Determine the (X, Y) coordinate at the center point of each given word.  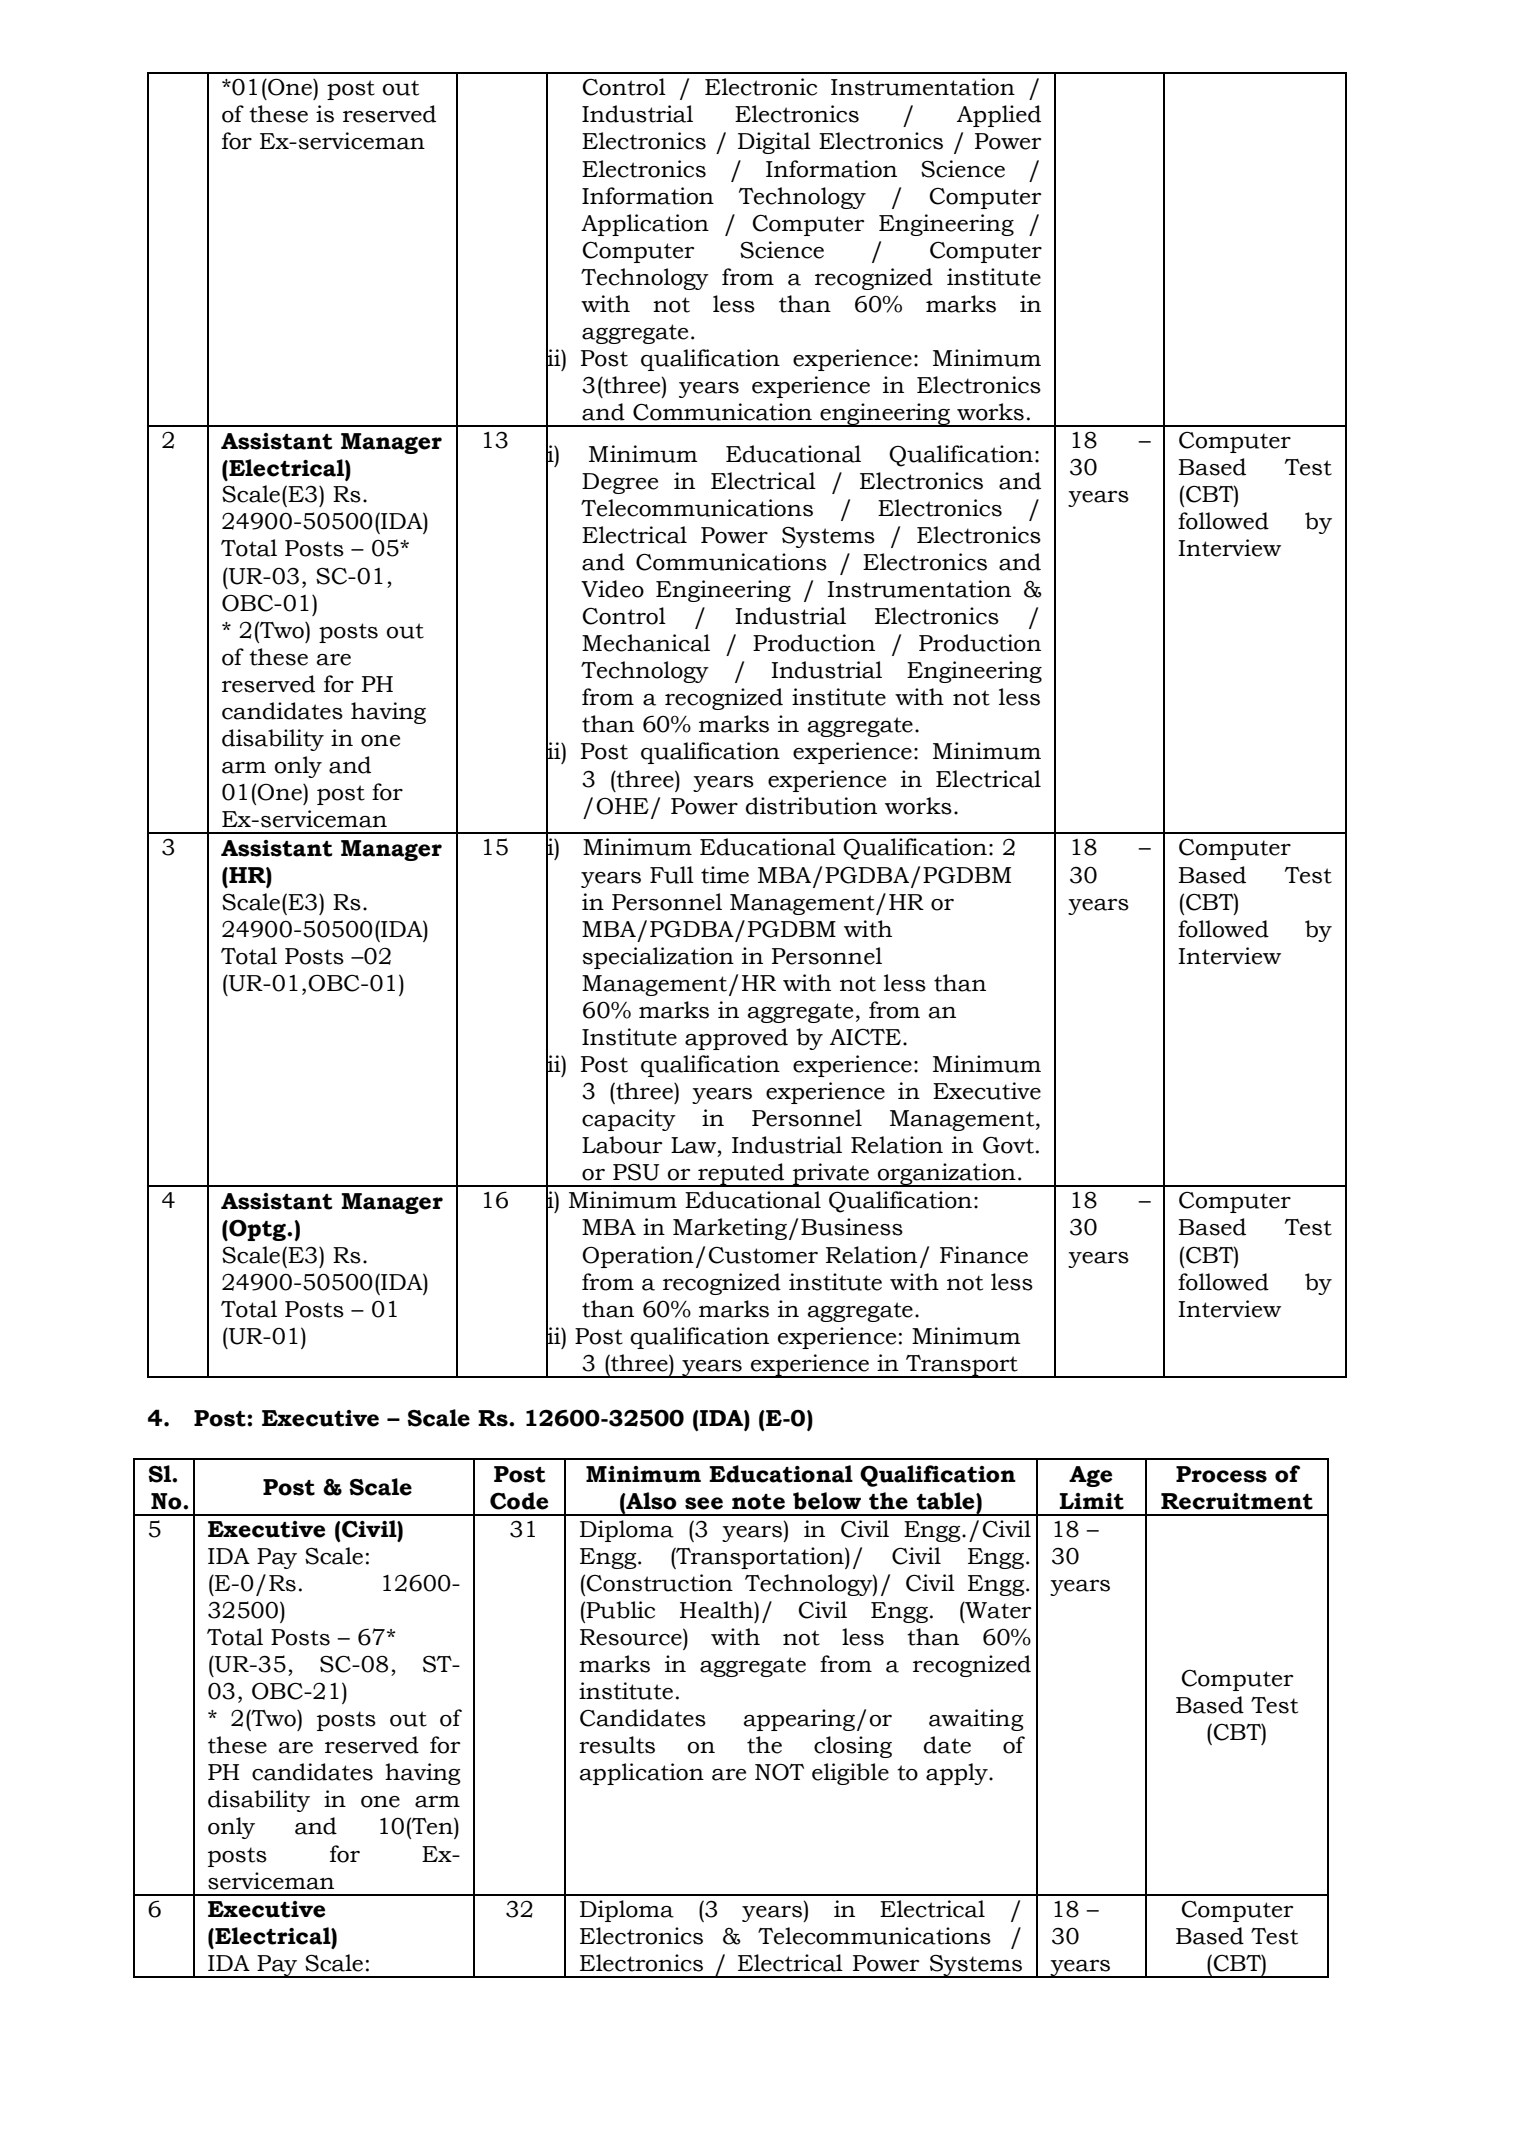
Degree (620, 483)
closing (853, 1747)
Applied (999, 116)
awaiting (976, 1720)
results (617, 1745)
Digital (774, 143)
